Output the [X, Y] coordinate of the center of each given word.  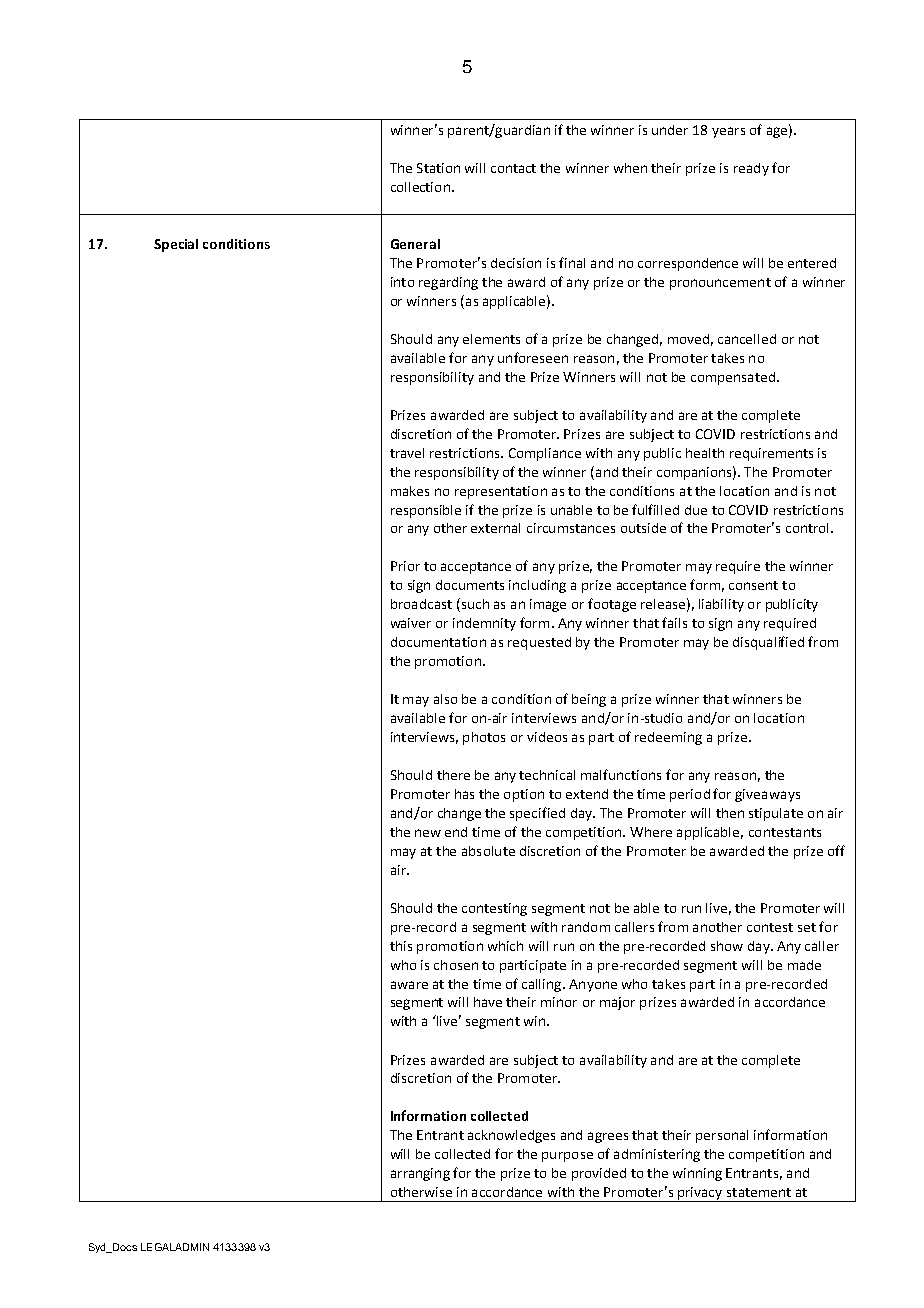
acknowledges [511, 1136]
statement [759, 1192]
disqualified [768, 643]
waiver [411, 623]
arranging [420, 1174]
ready [751, 169]
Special [176, 245]
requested [539, 643]
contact [513, 168]
